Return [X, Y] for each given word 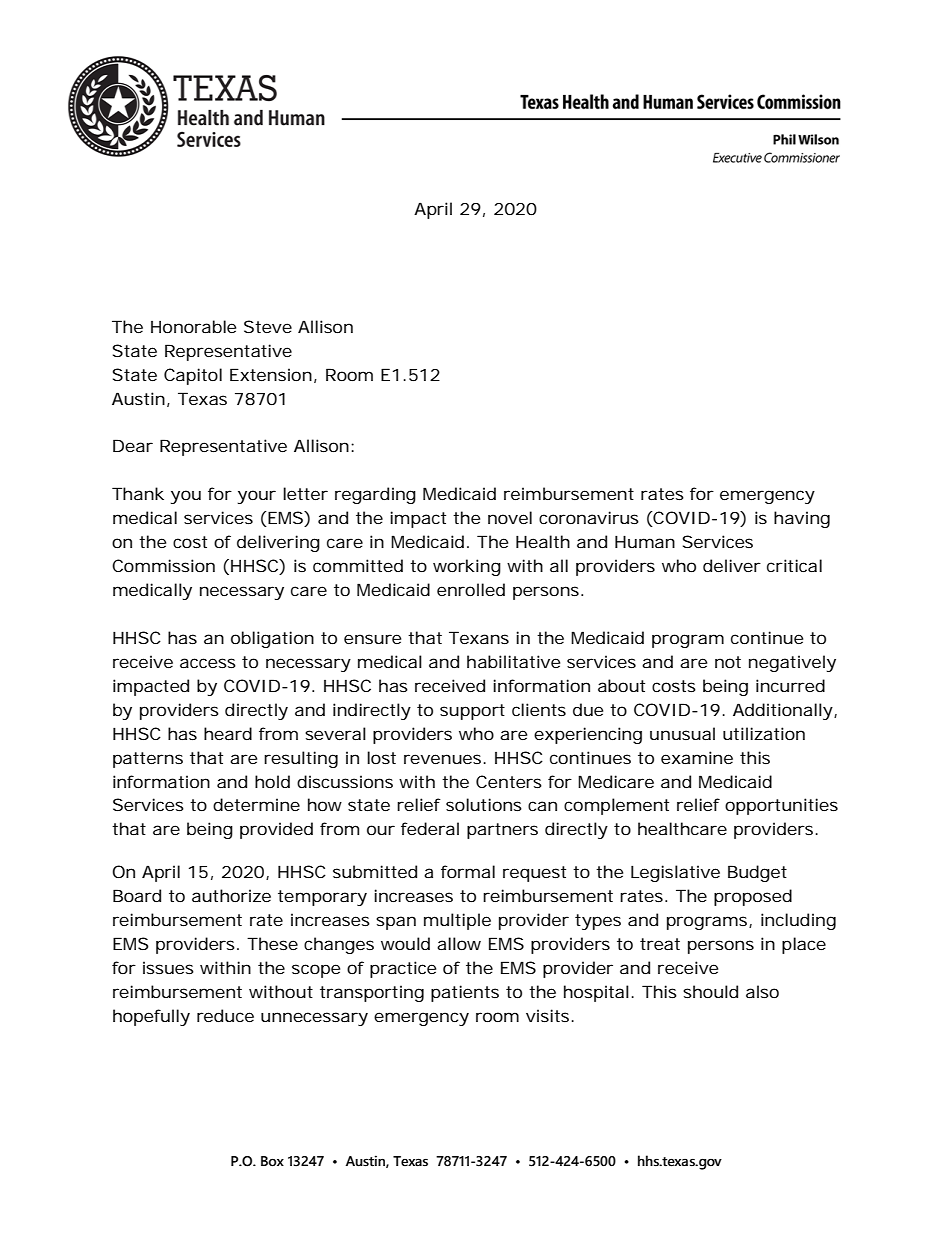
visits [549, 1015]
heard [228, 733]
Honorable [193, 326]
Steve [268, 326]
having [802, 519]
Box [272, 1161]
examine [697, 757]
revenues [444, 759]
